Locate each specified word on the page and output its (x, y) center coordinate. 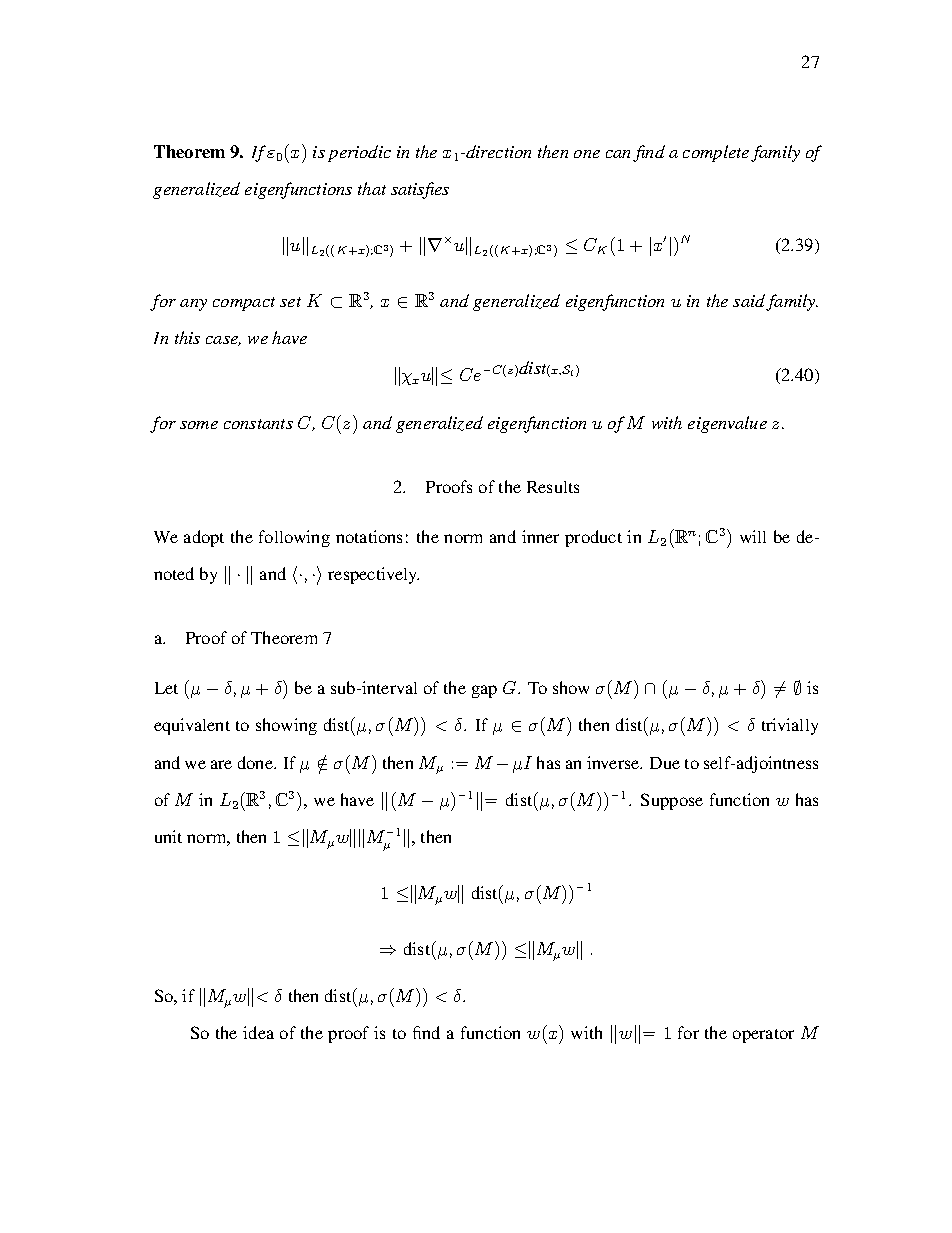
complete (716, 153)
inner (540, 536)
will (753, 536)
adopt (204, 538)
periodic (359, 153)
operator (763, 1036)
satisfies (420, 190)
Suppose (672, 801)
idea (258, 1032)
